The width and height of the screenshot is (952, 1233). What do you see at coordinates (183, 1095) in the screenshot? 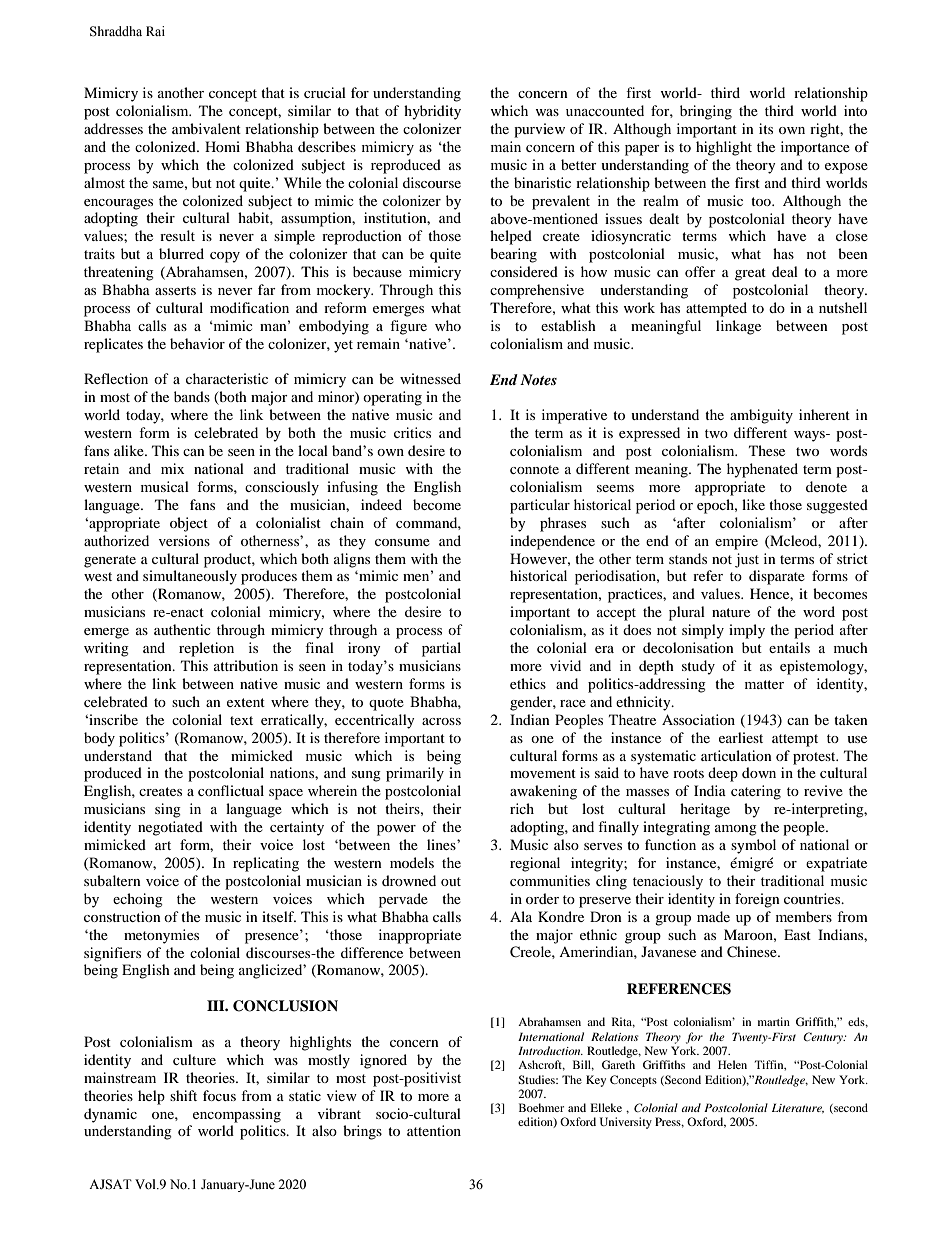
I see `shift` at bounding box center [183, 1095].
